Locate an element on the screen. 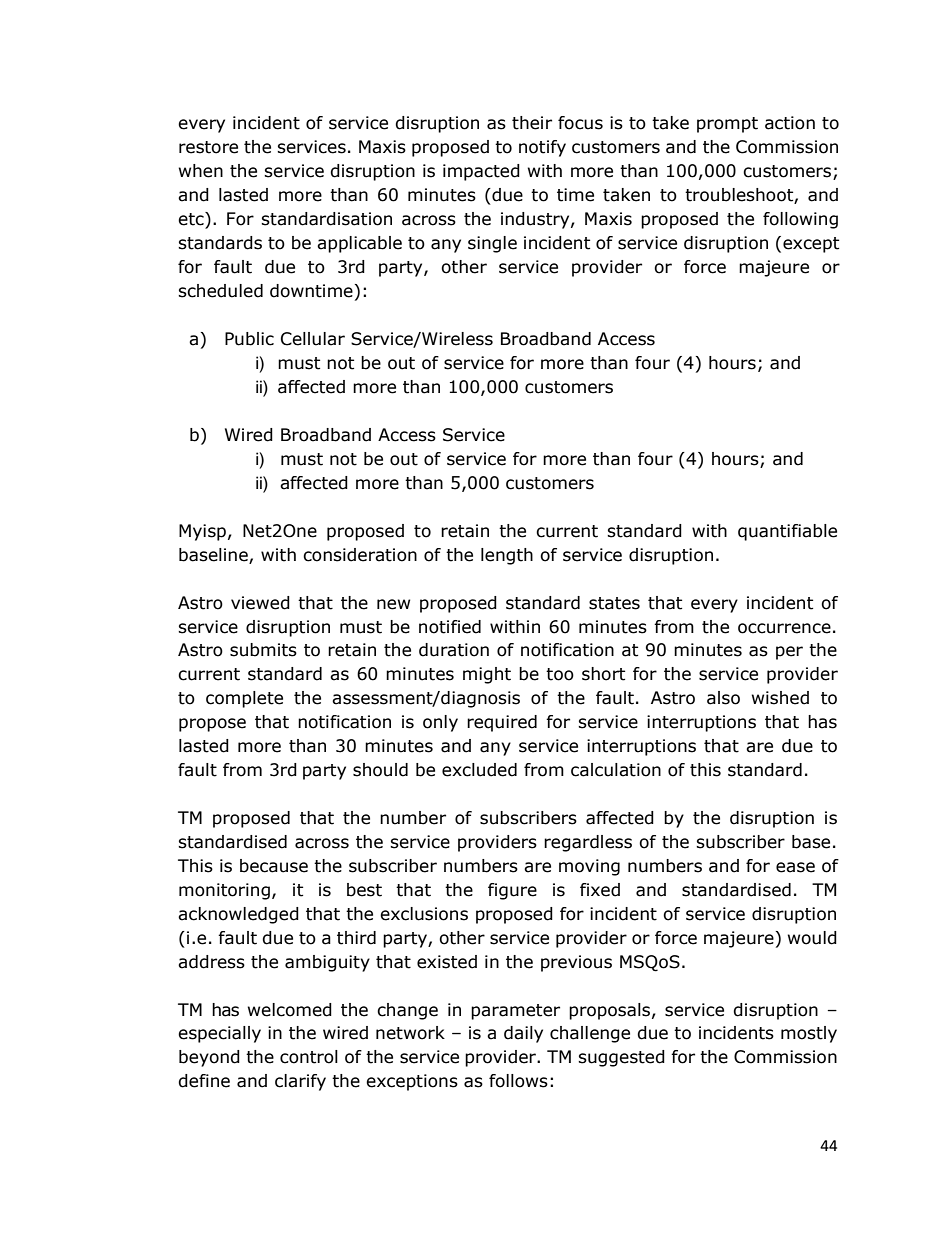 This screenshot has width=952, height=1233. prompt is located at coordinates (727, 125).
